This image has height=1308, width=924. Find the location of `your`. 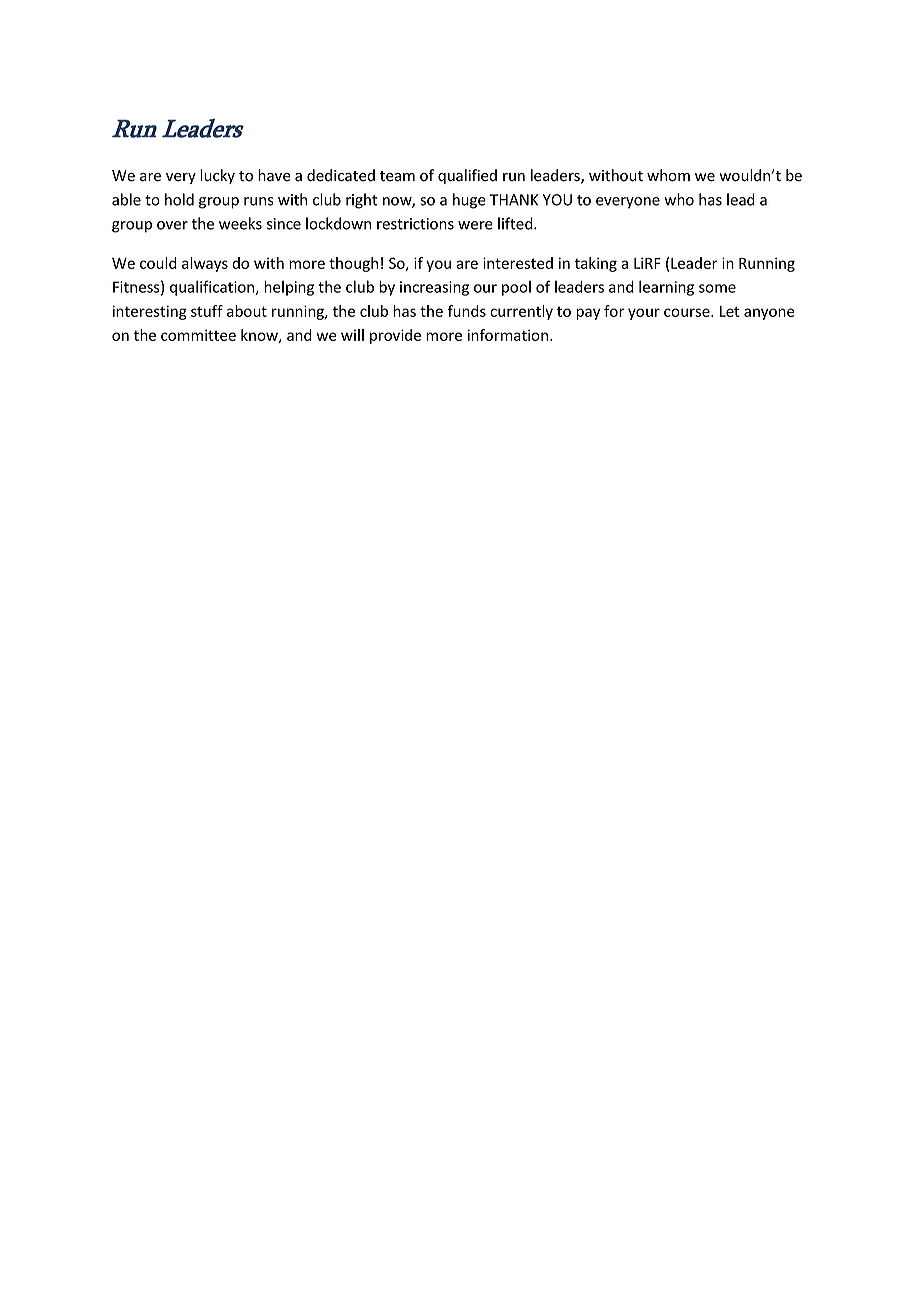

your is located at coordinates (644, 314).
